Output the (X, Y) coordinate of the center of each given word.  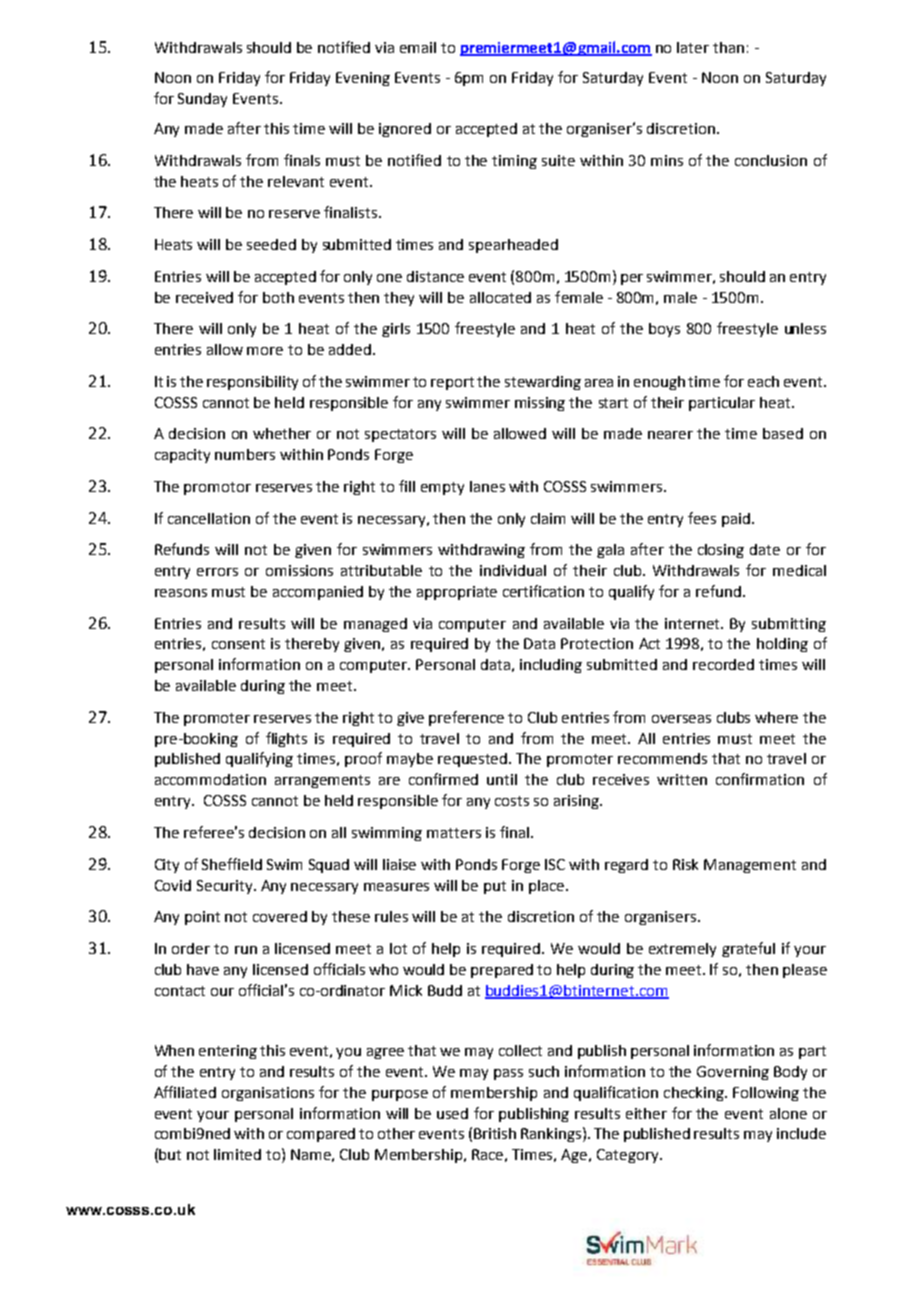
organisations (268, 1094)
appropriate (457, 593)
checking (695, 1094)
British (495, 1133)
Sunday (202, 100)
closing (721, 551)
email (418, 47)
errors (217, 572)
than (728, 47)
